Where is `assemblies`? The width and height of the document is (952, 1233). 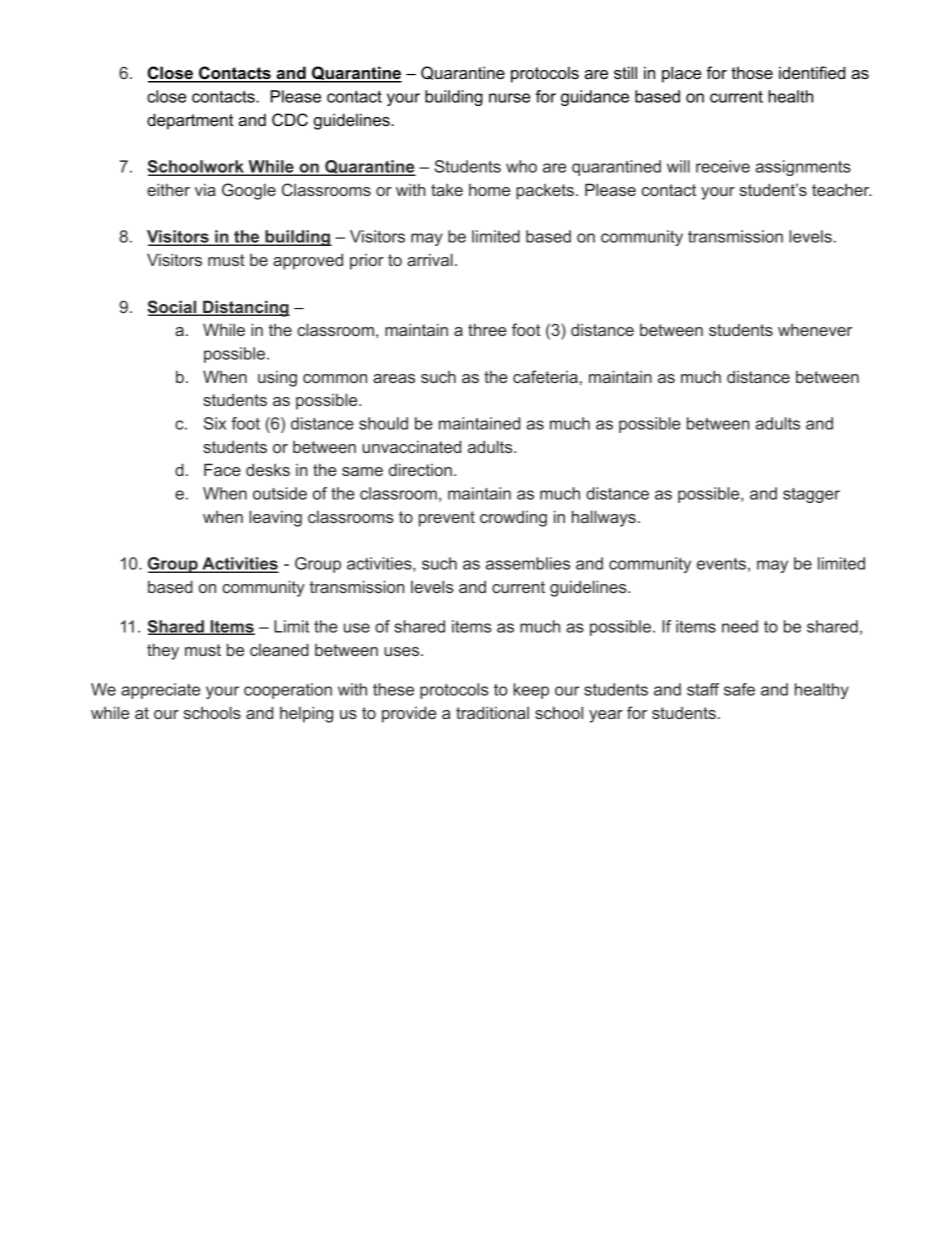
assemblies is located at coordinates (528, 563).
